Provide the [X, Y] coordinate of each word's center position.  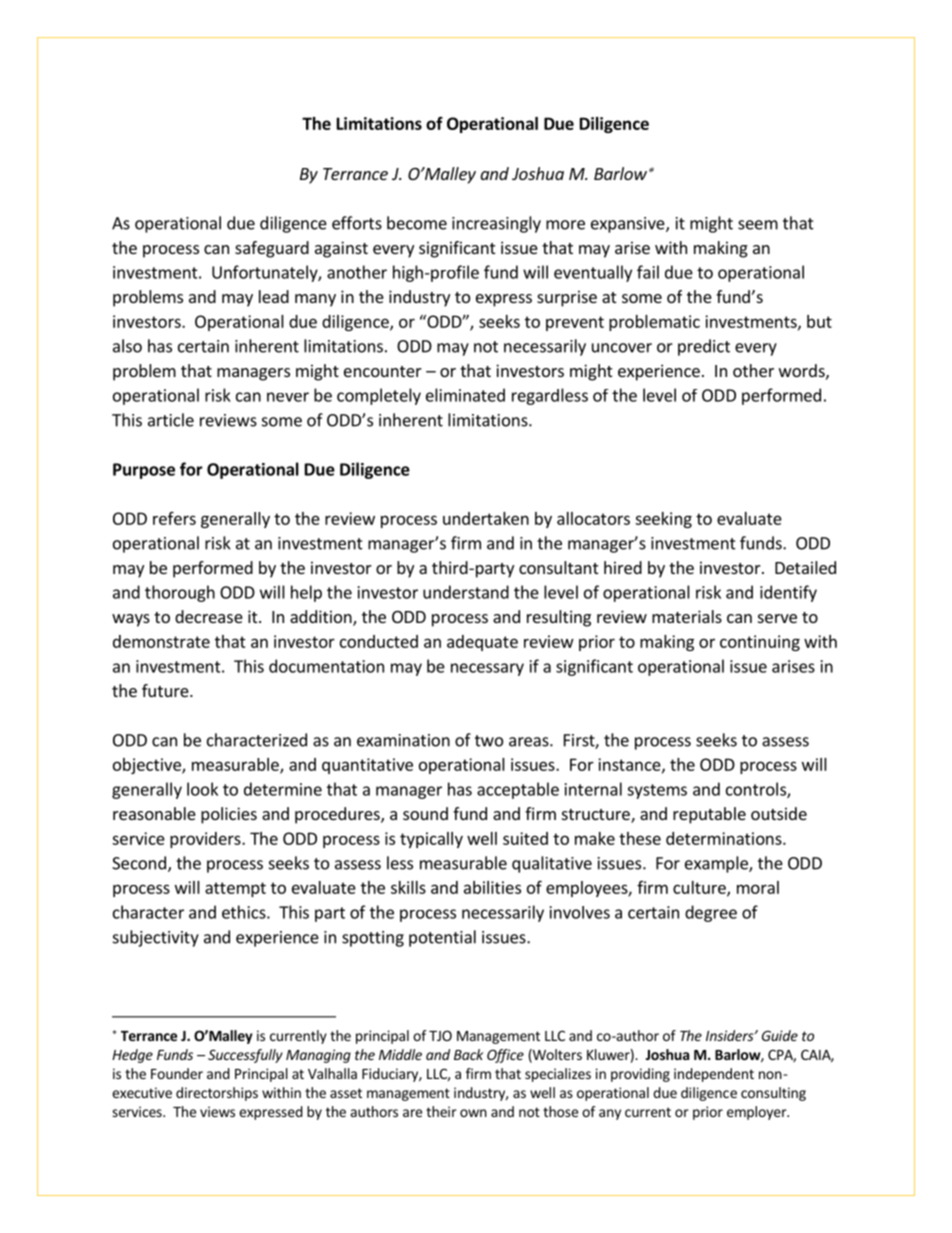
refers [174, 518]
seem [758, 225]
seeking [663, 520]
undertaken [486, 518]
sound [425, 813]
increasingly [496, 224]
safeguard [272, 249]
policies [229, 815]
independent [714, 1075]
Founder [177, 1073]
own [473, 1113]
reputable [709, 815]
